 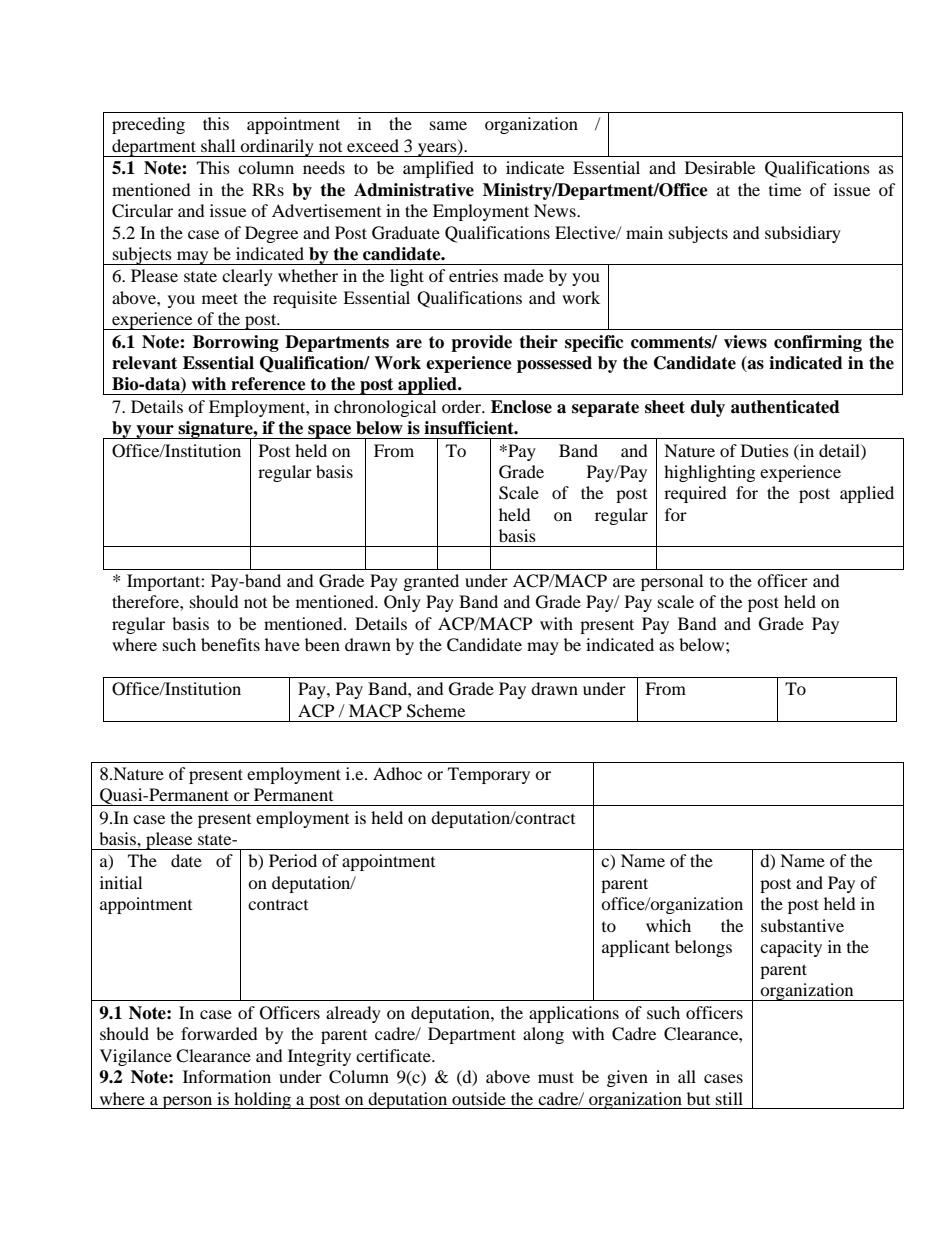 What do you see at coordinates (218, 145) in the document?
I see `shall` at bounding box center [218, 145].
